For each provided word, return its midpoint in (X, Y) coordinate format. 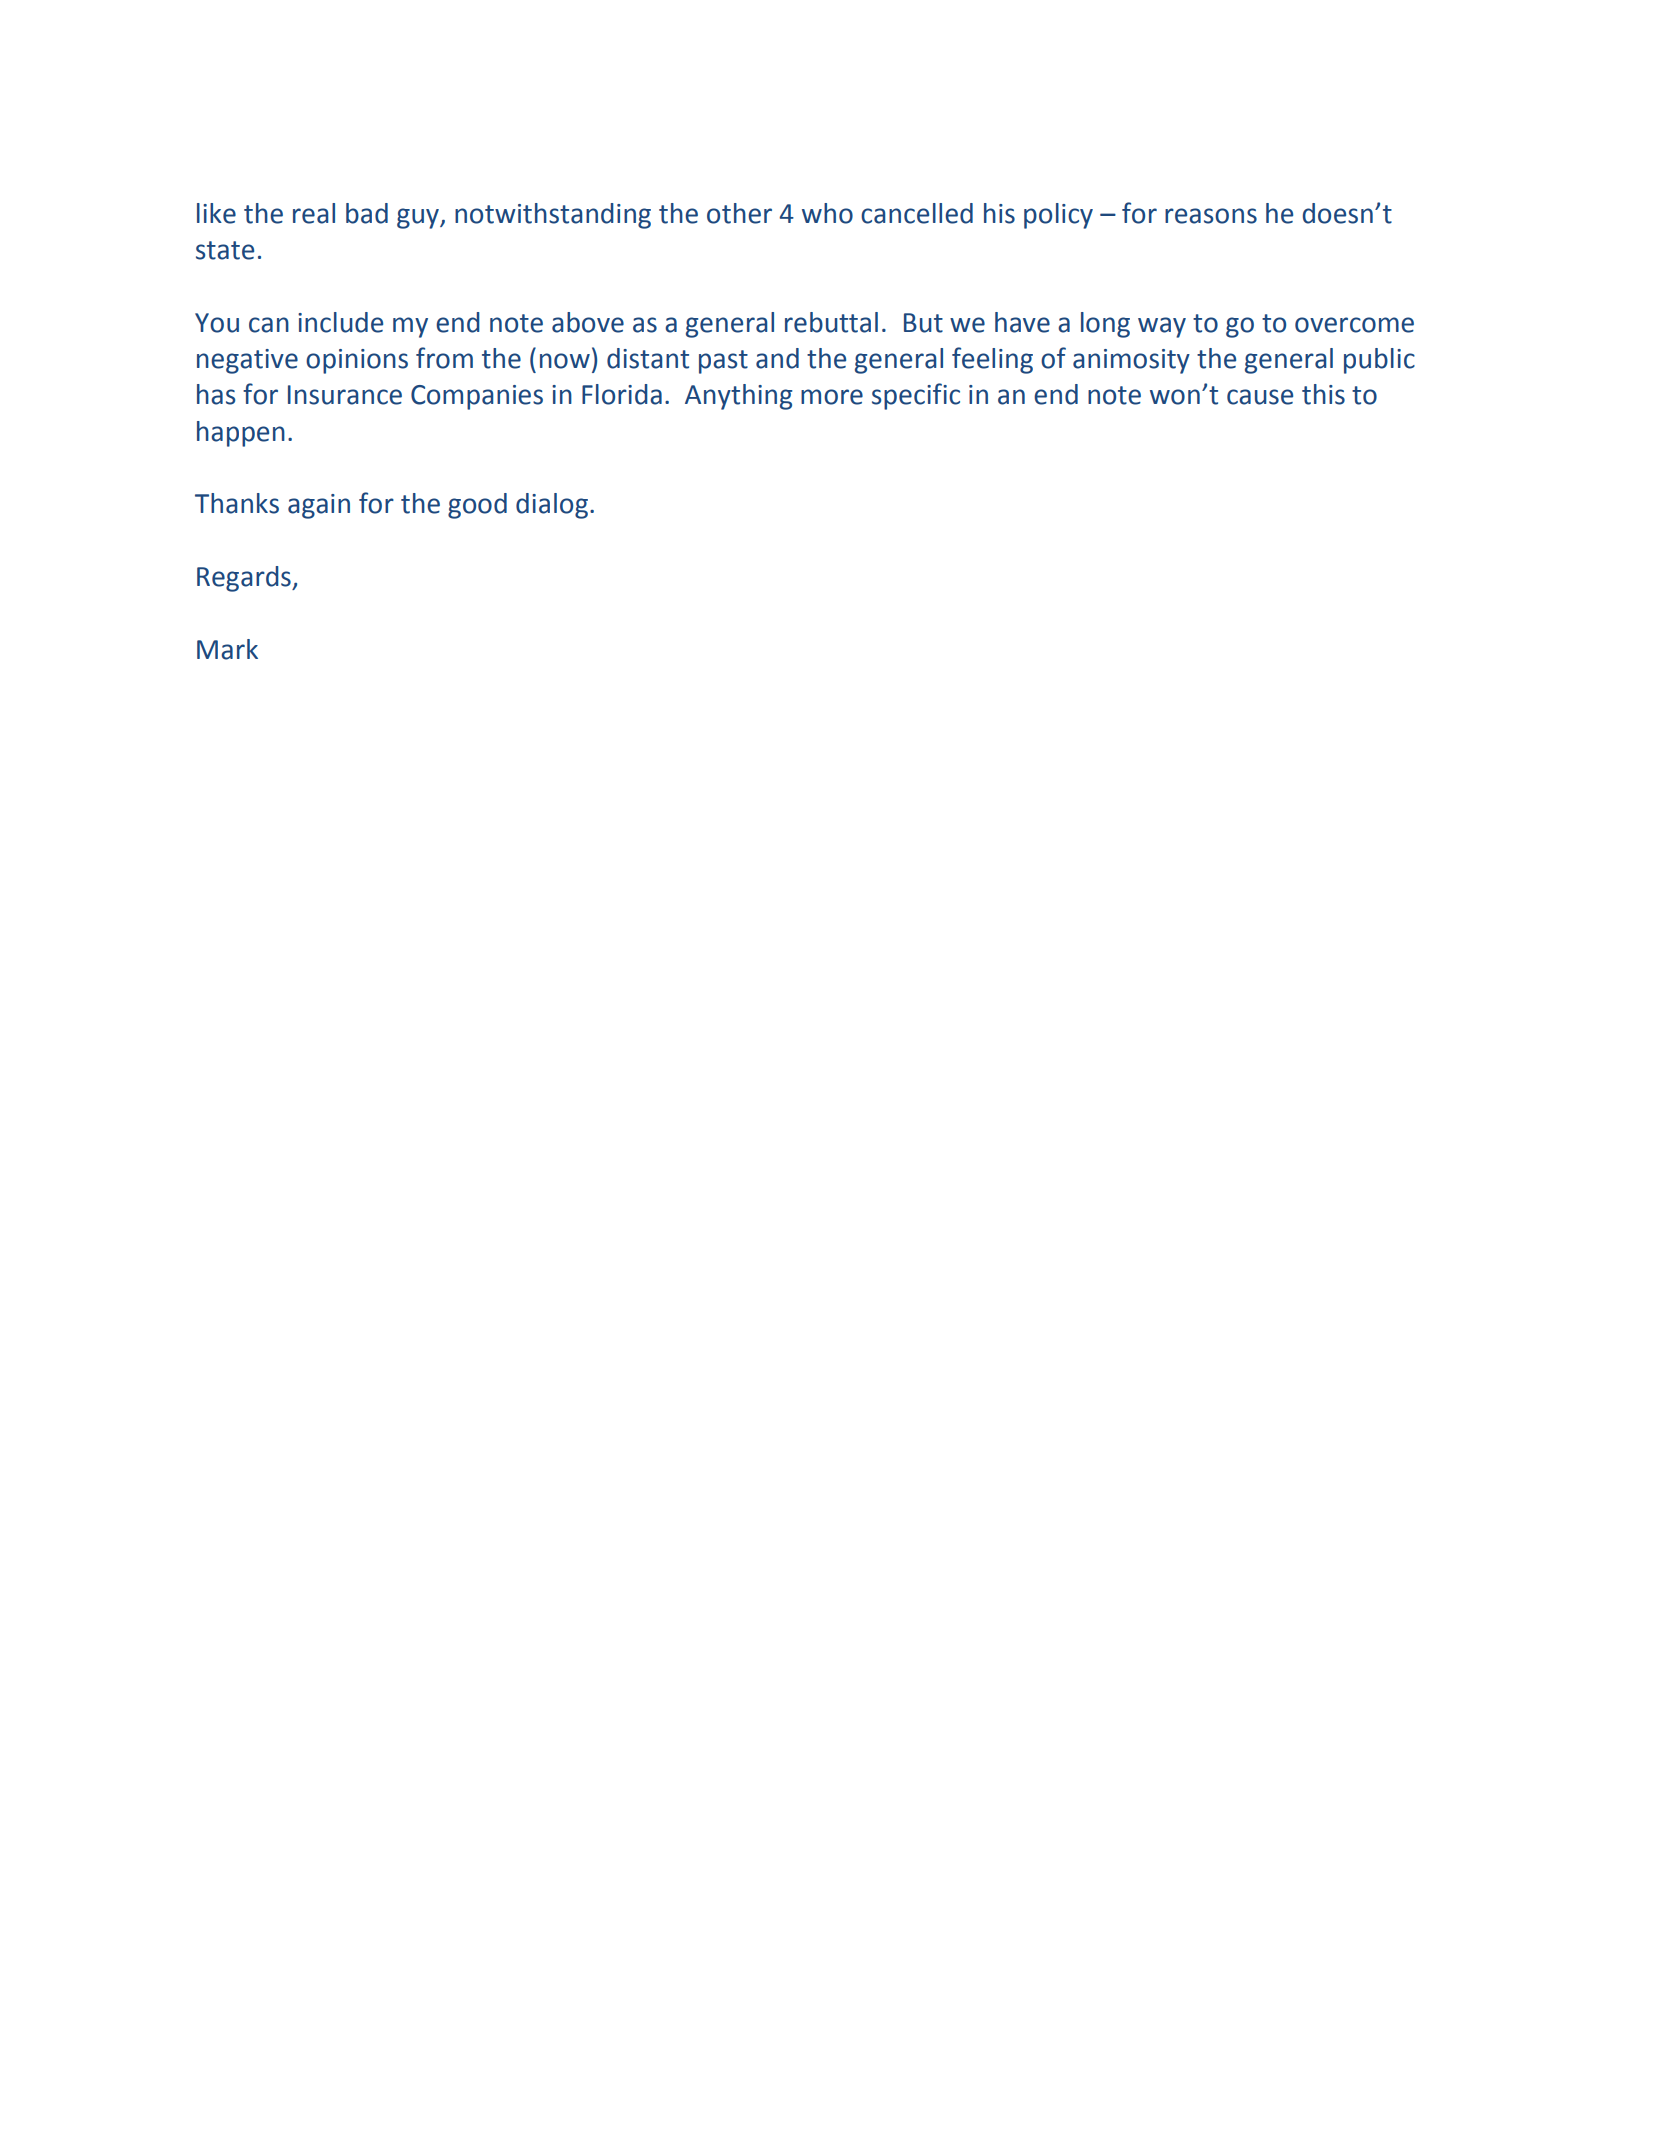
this (1323, 394)
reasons (1211, 216)
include (340, 322)
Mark (227, 649)
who (827, 213)
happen (241, 434)
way (1162, 327)
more (832, 397)
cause (1260, 397)
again (319, 506)
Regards (245, 579)
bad (367, 213)
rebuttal (831, 322)
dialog (552, 506)
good (477, 506)
